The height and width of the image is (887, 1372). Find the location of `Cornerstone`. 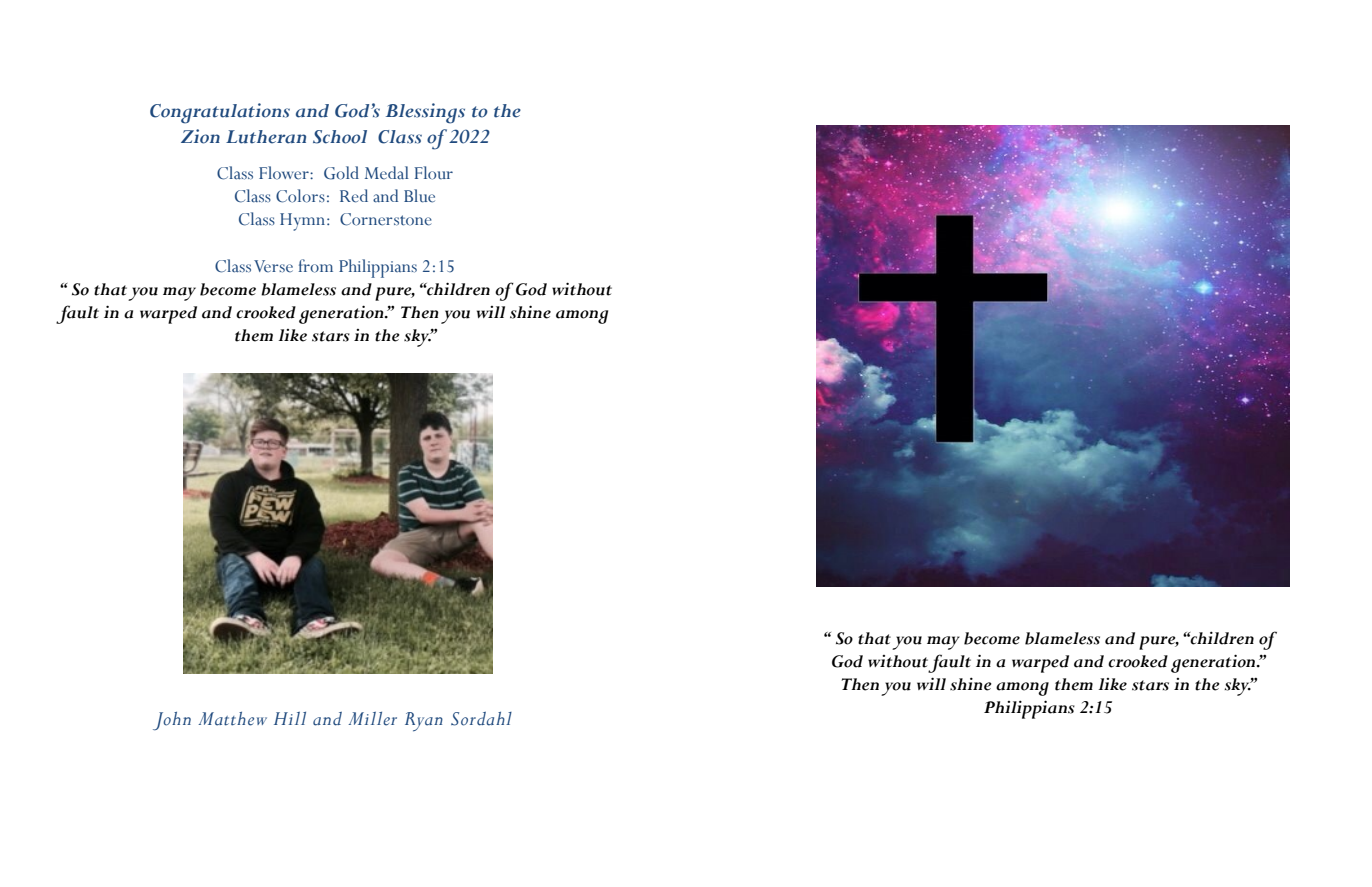

Cornerstone is located at coordinates (386, 219).
